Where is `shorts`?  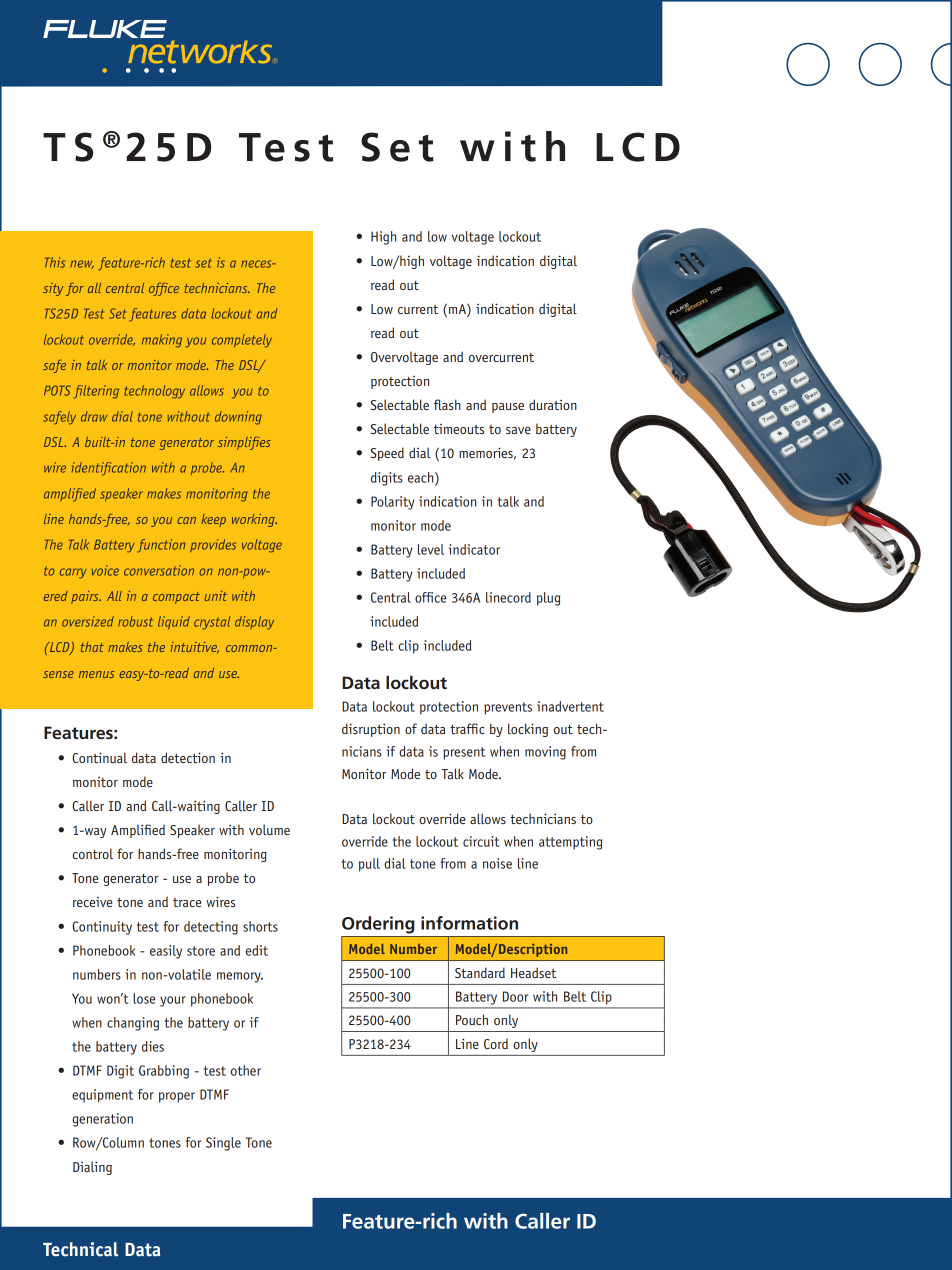
shorts is located at coordinates (260, 926).
